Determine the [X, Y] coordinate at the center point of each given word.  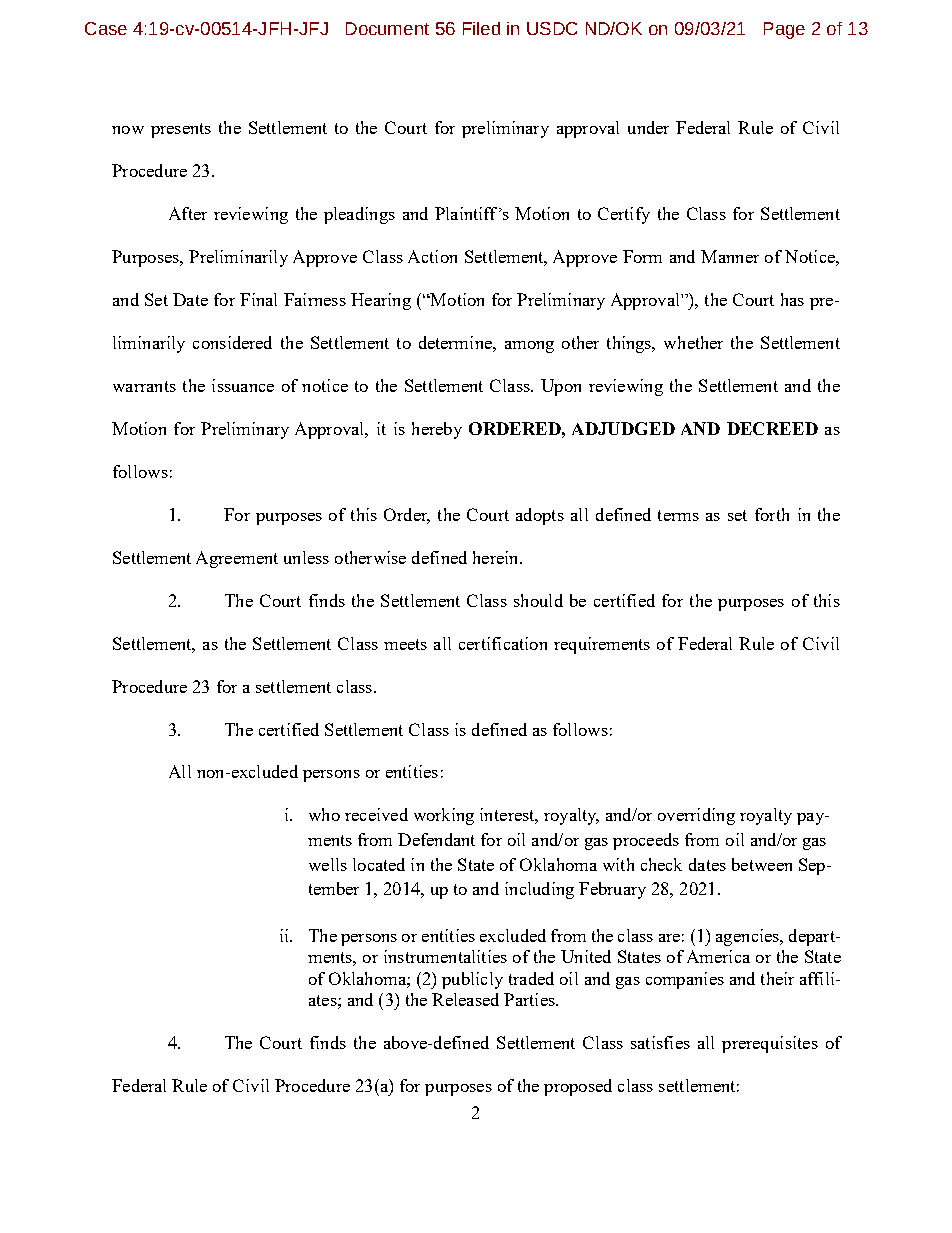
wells [328, 864]
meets [405, 644]
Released [465, 999]
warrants [144, 386]
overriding [696, 816]
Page [784, 30]
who [324, 814]
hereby [437, 430]
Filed [481, 28]
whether [693, 342]
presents [181, 130]
